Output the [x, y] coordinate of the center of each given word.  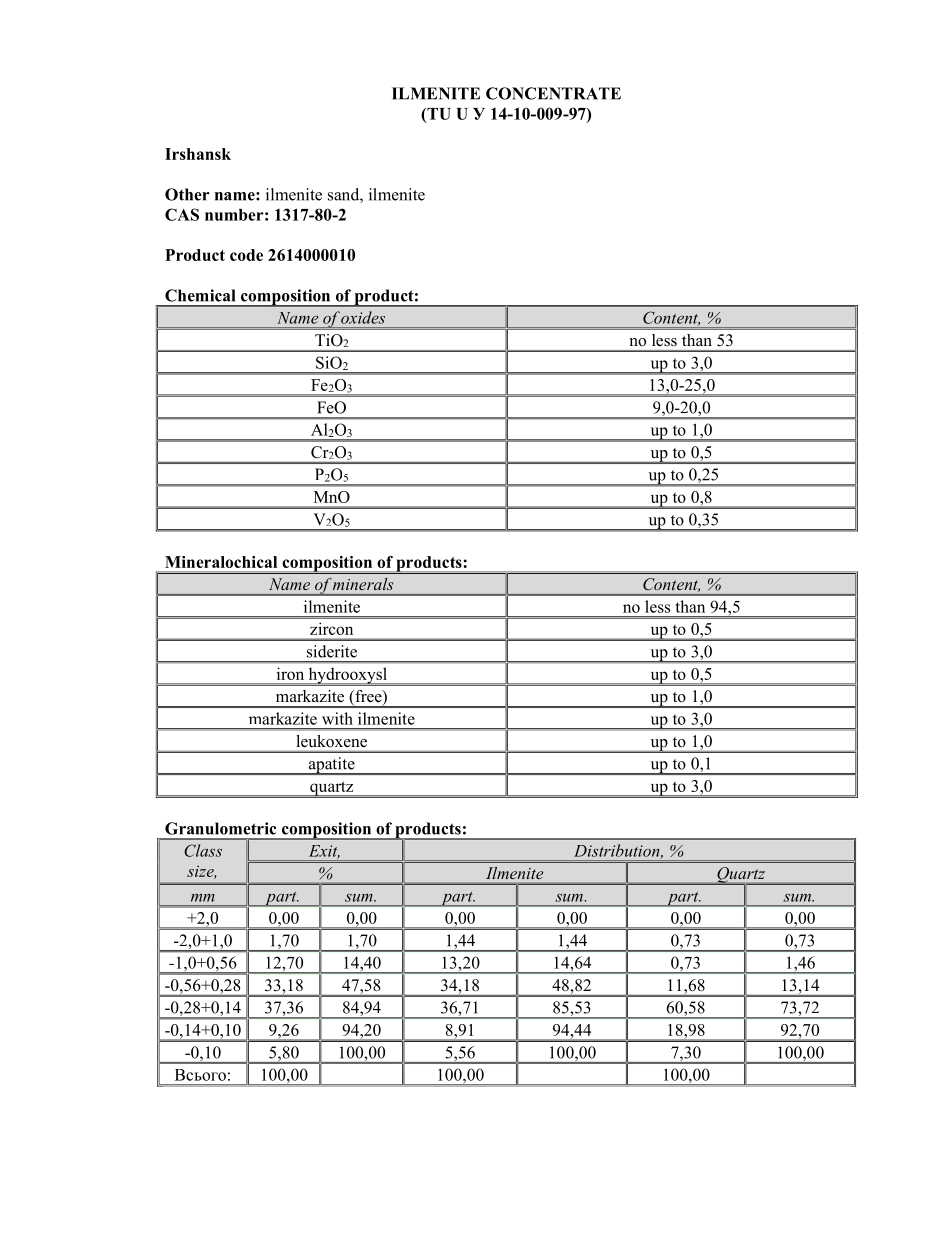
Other [187, 194]
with [337, 718]
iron [290, 673]
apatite [331, 766]
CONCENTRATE [553, 93]
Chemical [200, 295]
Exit [324, 852]
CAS [182, 214]
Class [203, 850]
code [246, 255]
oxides [363, 317]
